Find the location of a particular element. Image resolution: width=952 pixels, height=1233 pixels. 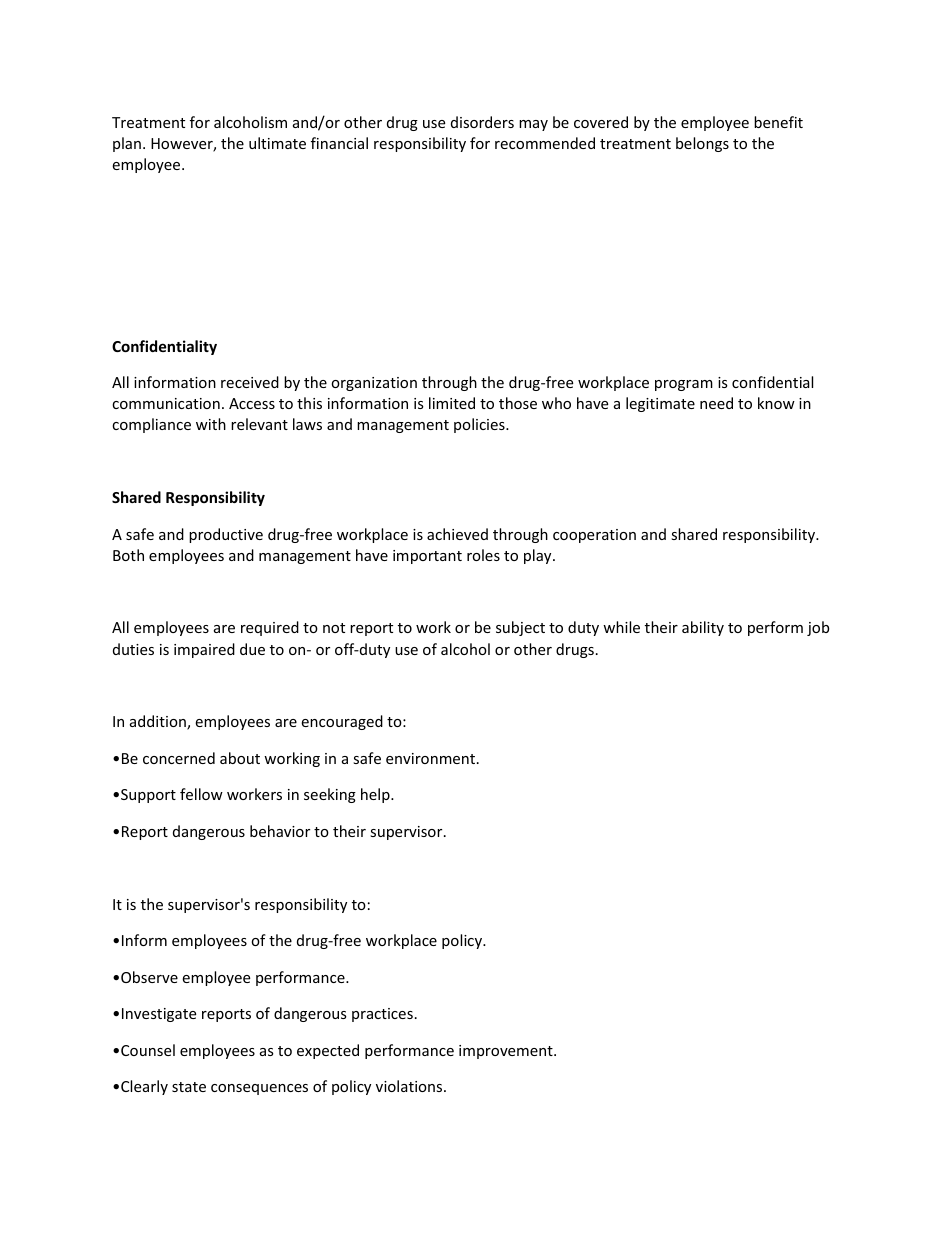

environment is located at coordinates (432, 758).
